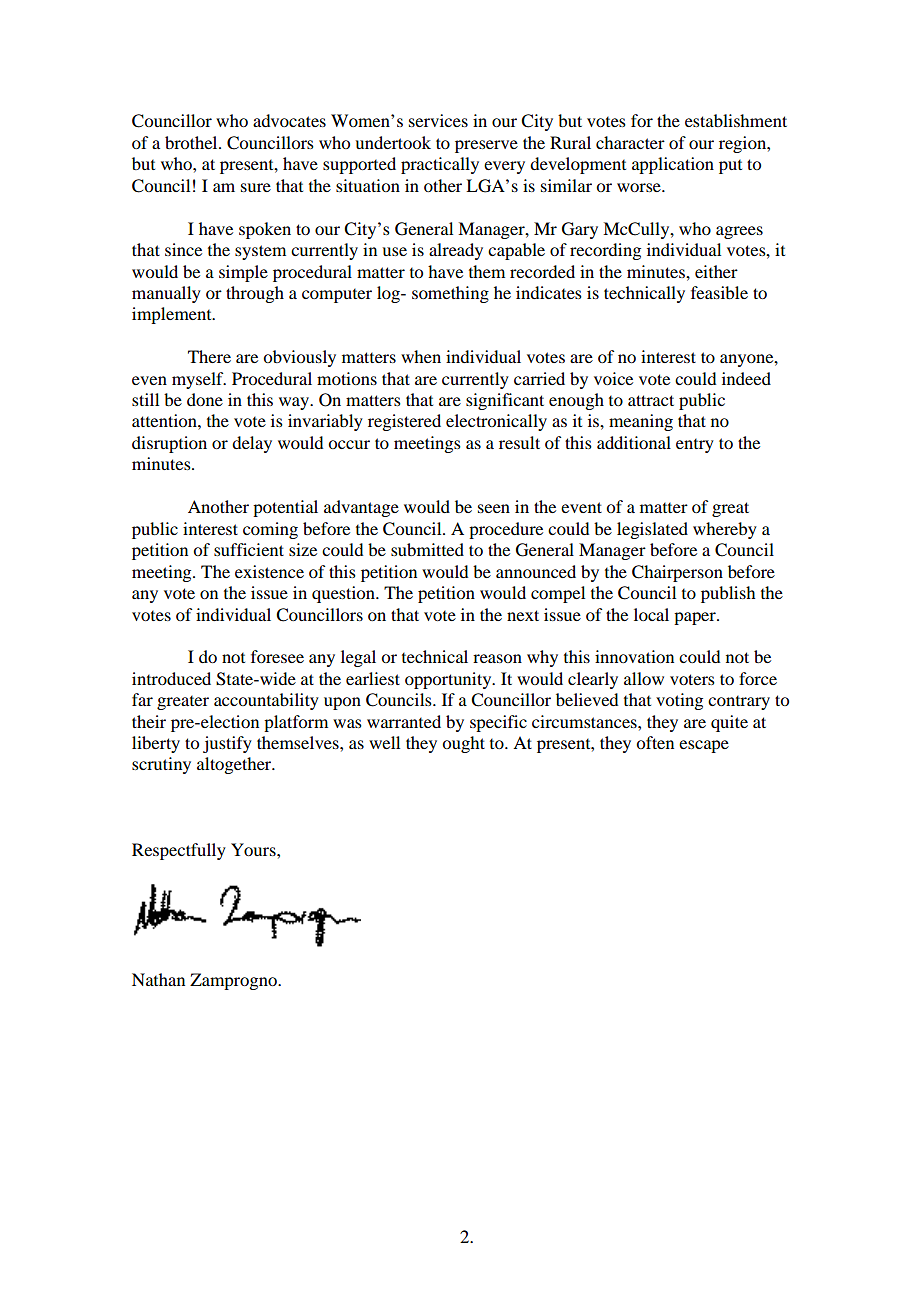 Image resolution: width=924 pixels, height=1308 pixels. Describe the element at coordinates (704, 746) in the image. I see `escape` at that location.
